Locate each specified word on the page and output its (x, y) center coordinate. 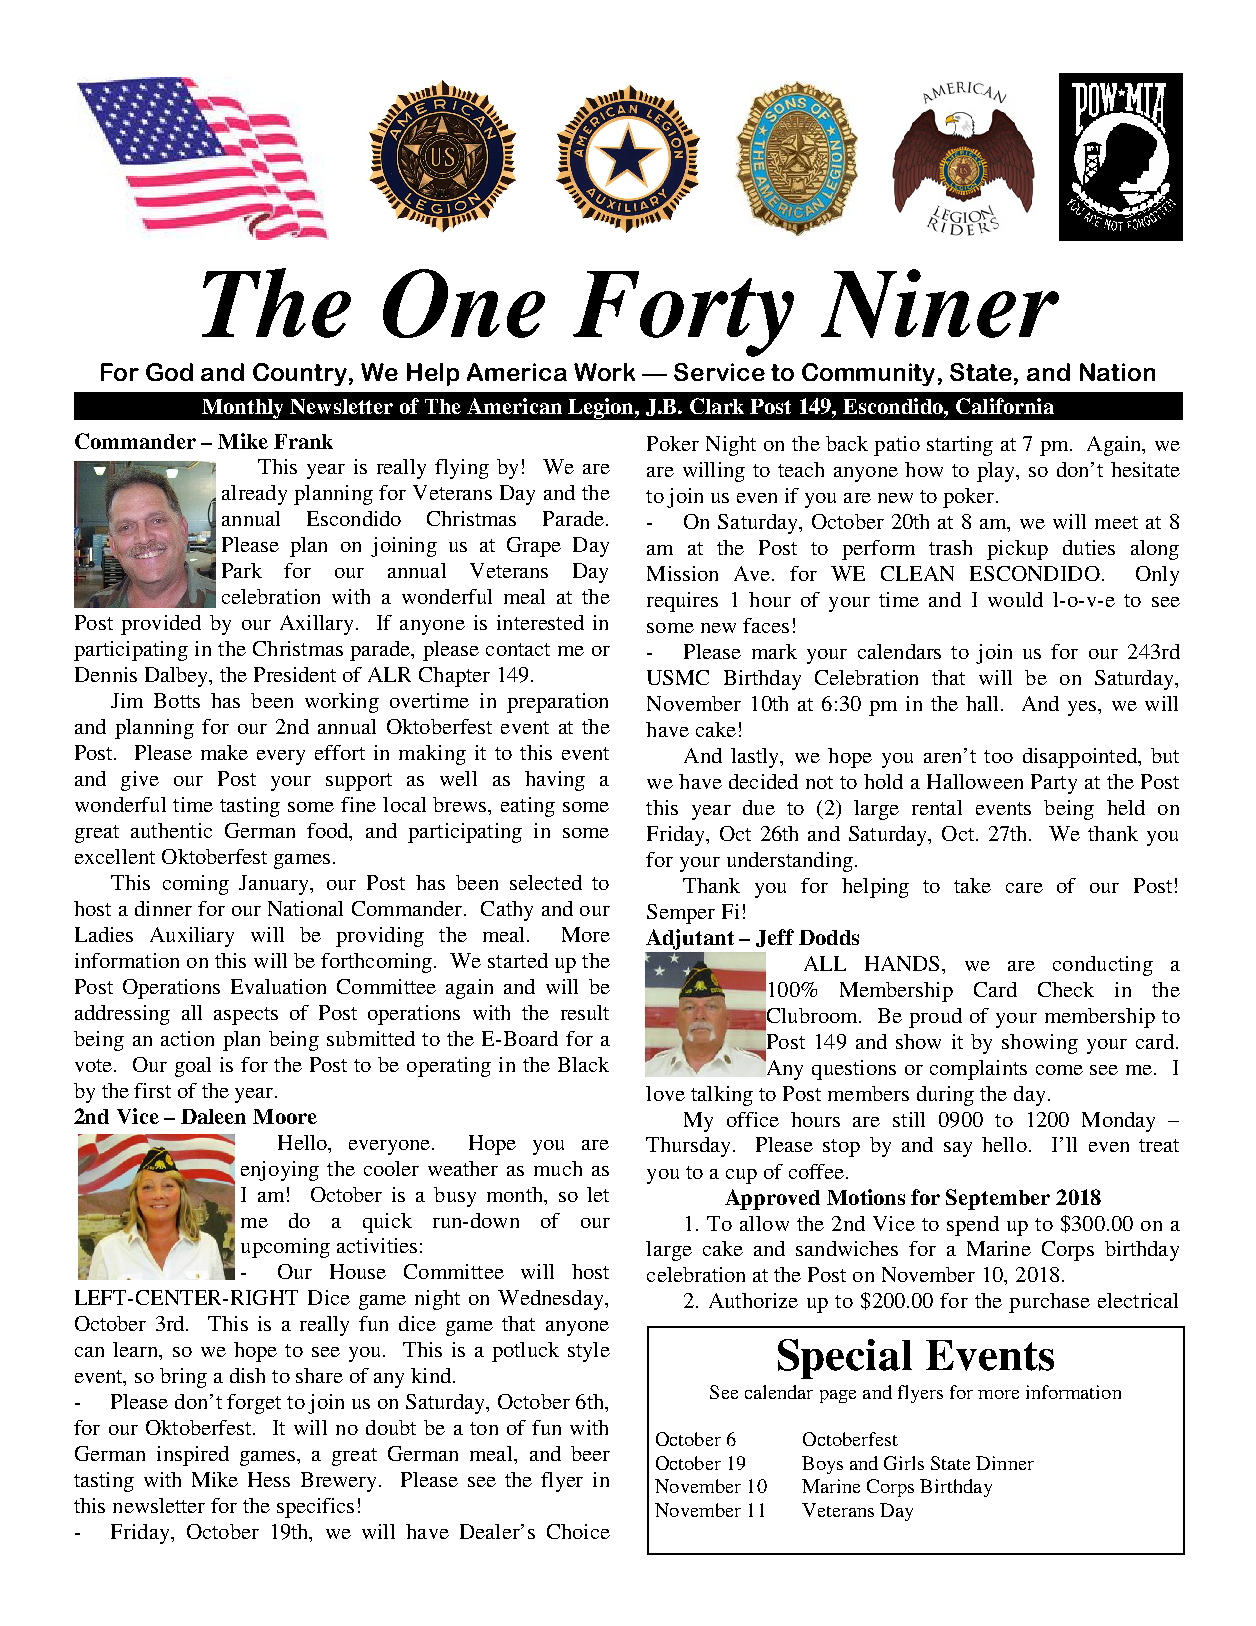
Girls (904, 1463)
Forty (683, 314)
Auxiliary (192, 937)
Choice (578, 1531)
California (1005, 406)
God (169, 372)
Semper (681, 914)
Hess (269, 1479)
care (1024, 888)
